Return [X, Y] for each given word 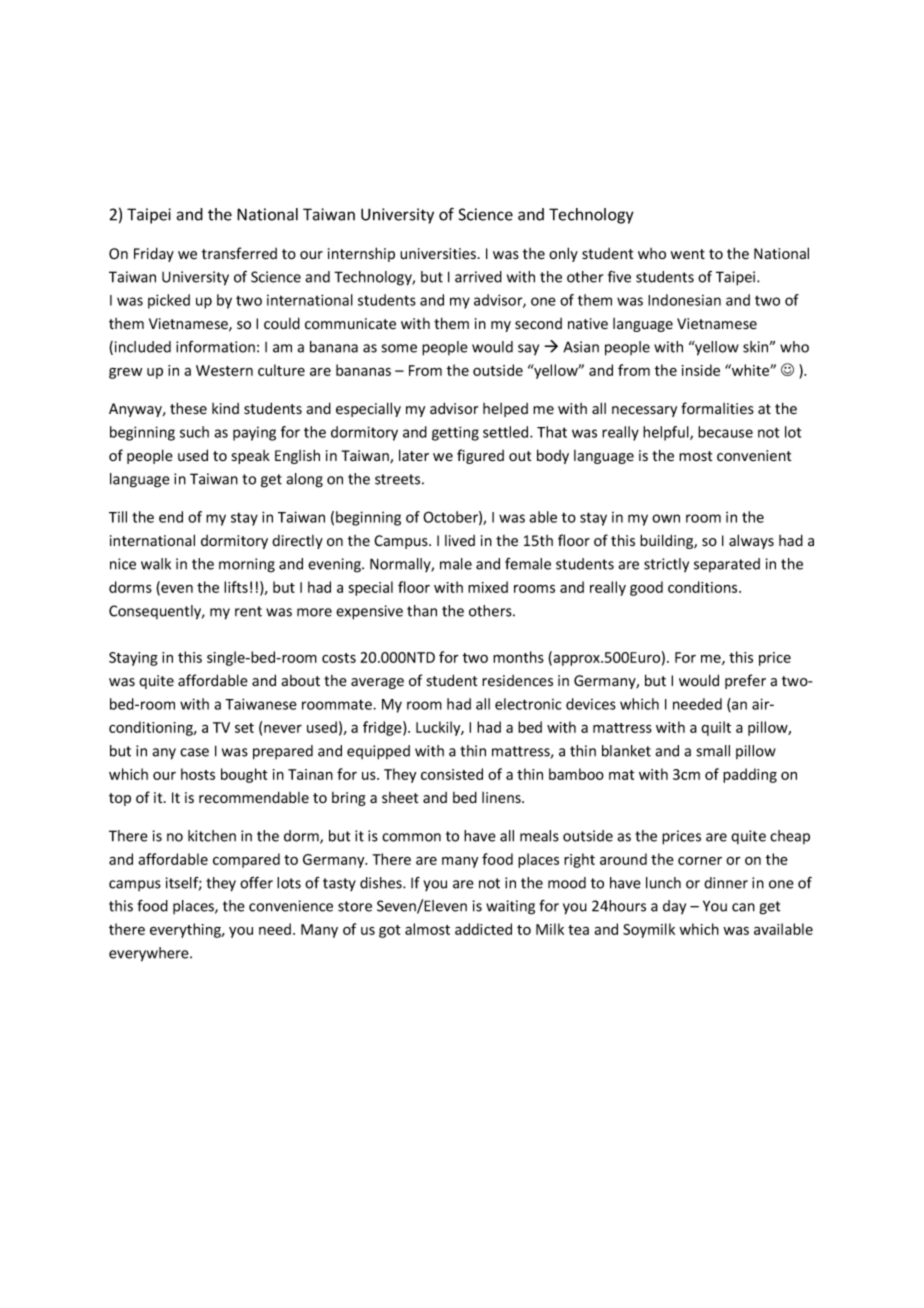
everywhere [150, 954]
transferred [239, 253]
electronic [528, 704]
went [688, 254]
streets [399, 479]
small [713, 751]
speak [251, 457]
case [194, 752]
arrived [478, 277]
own [666, 518]
